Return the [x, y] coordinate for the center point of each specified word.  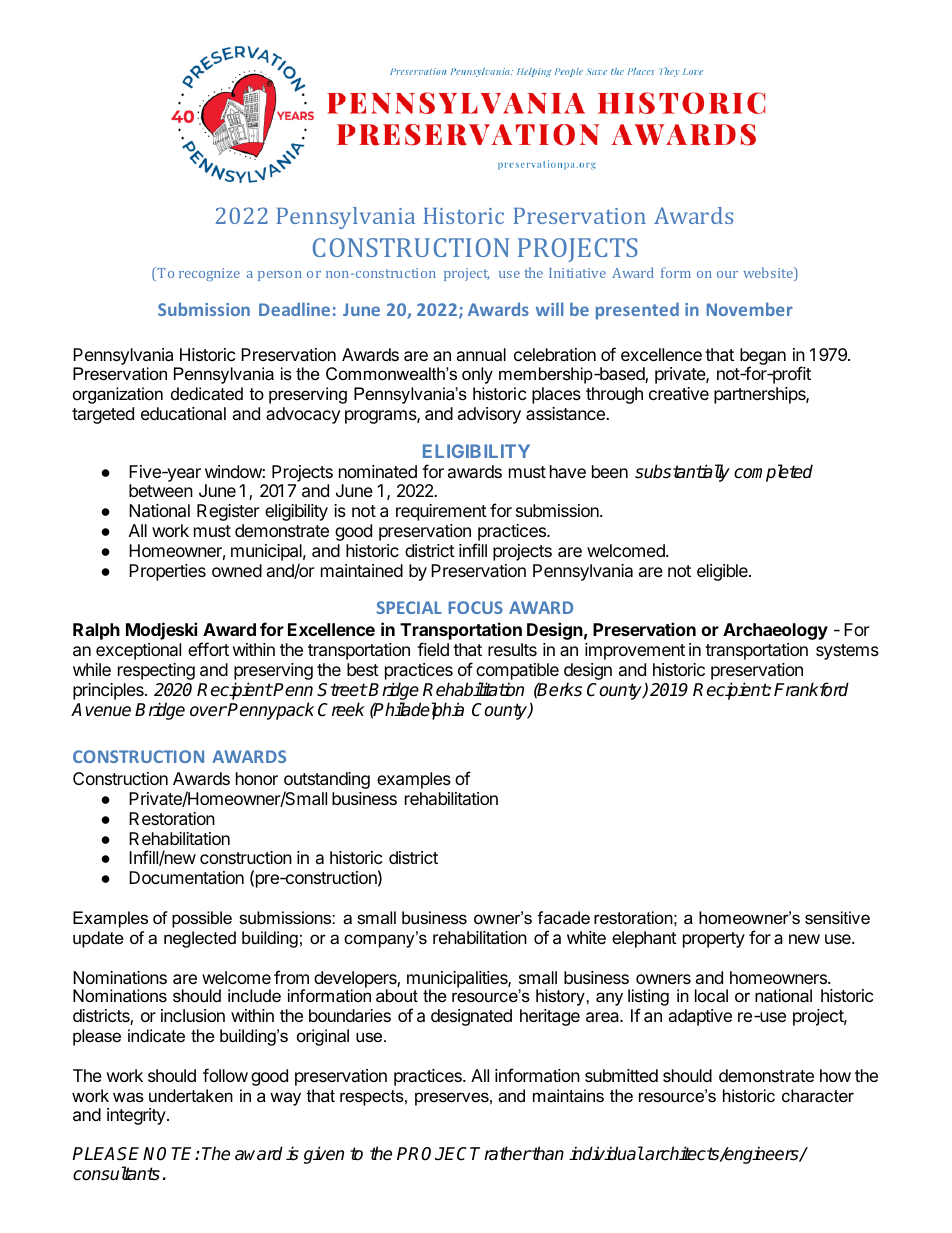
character [818, 1096]
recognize [209, 274]
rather [507, 1153]
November [750, 309]
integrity [136, 1116]
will [550, 309]
